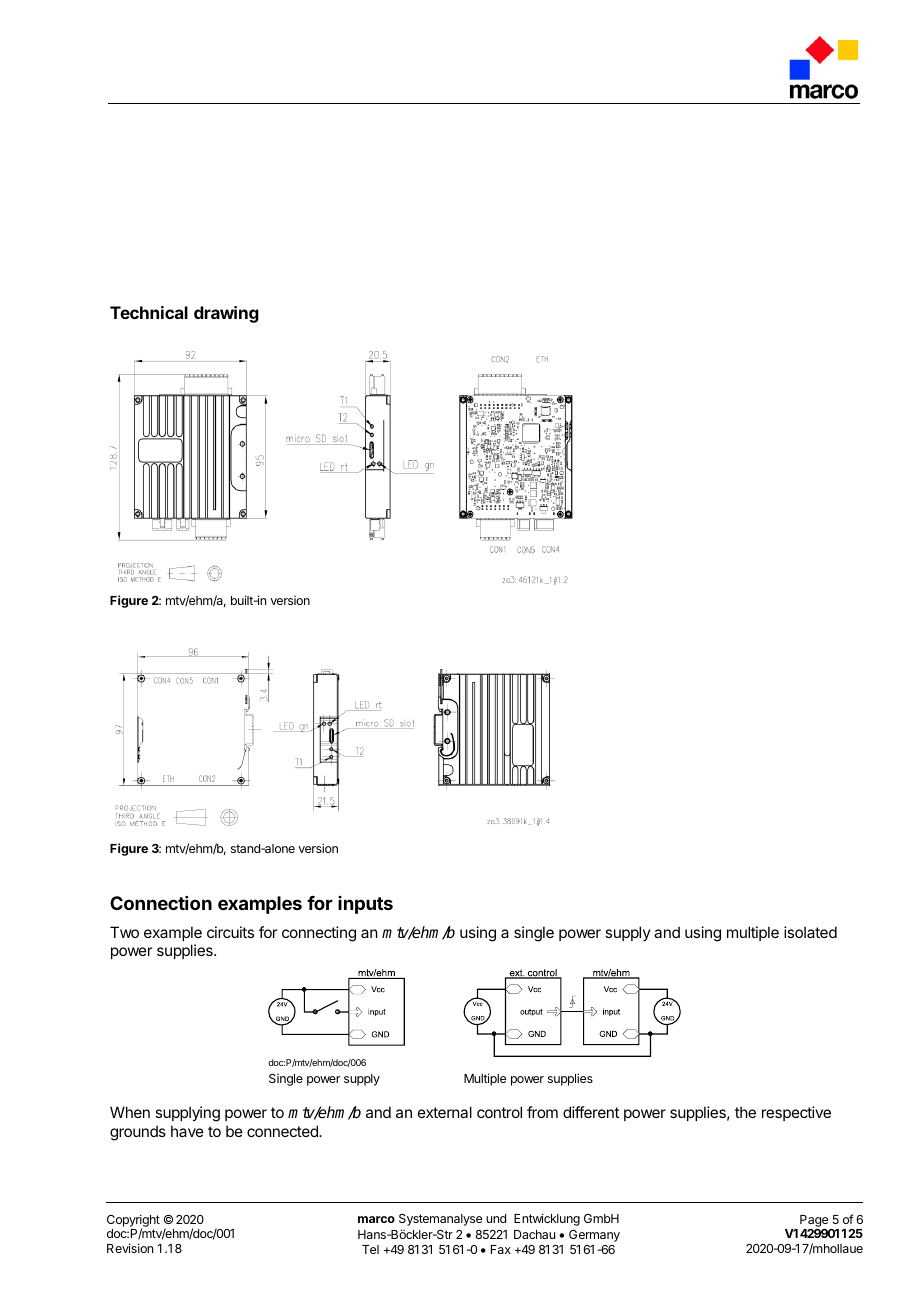  I want to click on Copyright, so click(133, 1221).
